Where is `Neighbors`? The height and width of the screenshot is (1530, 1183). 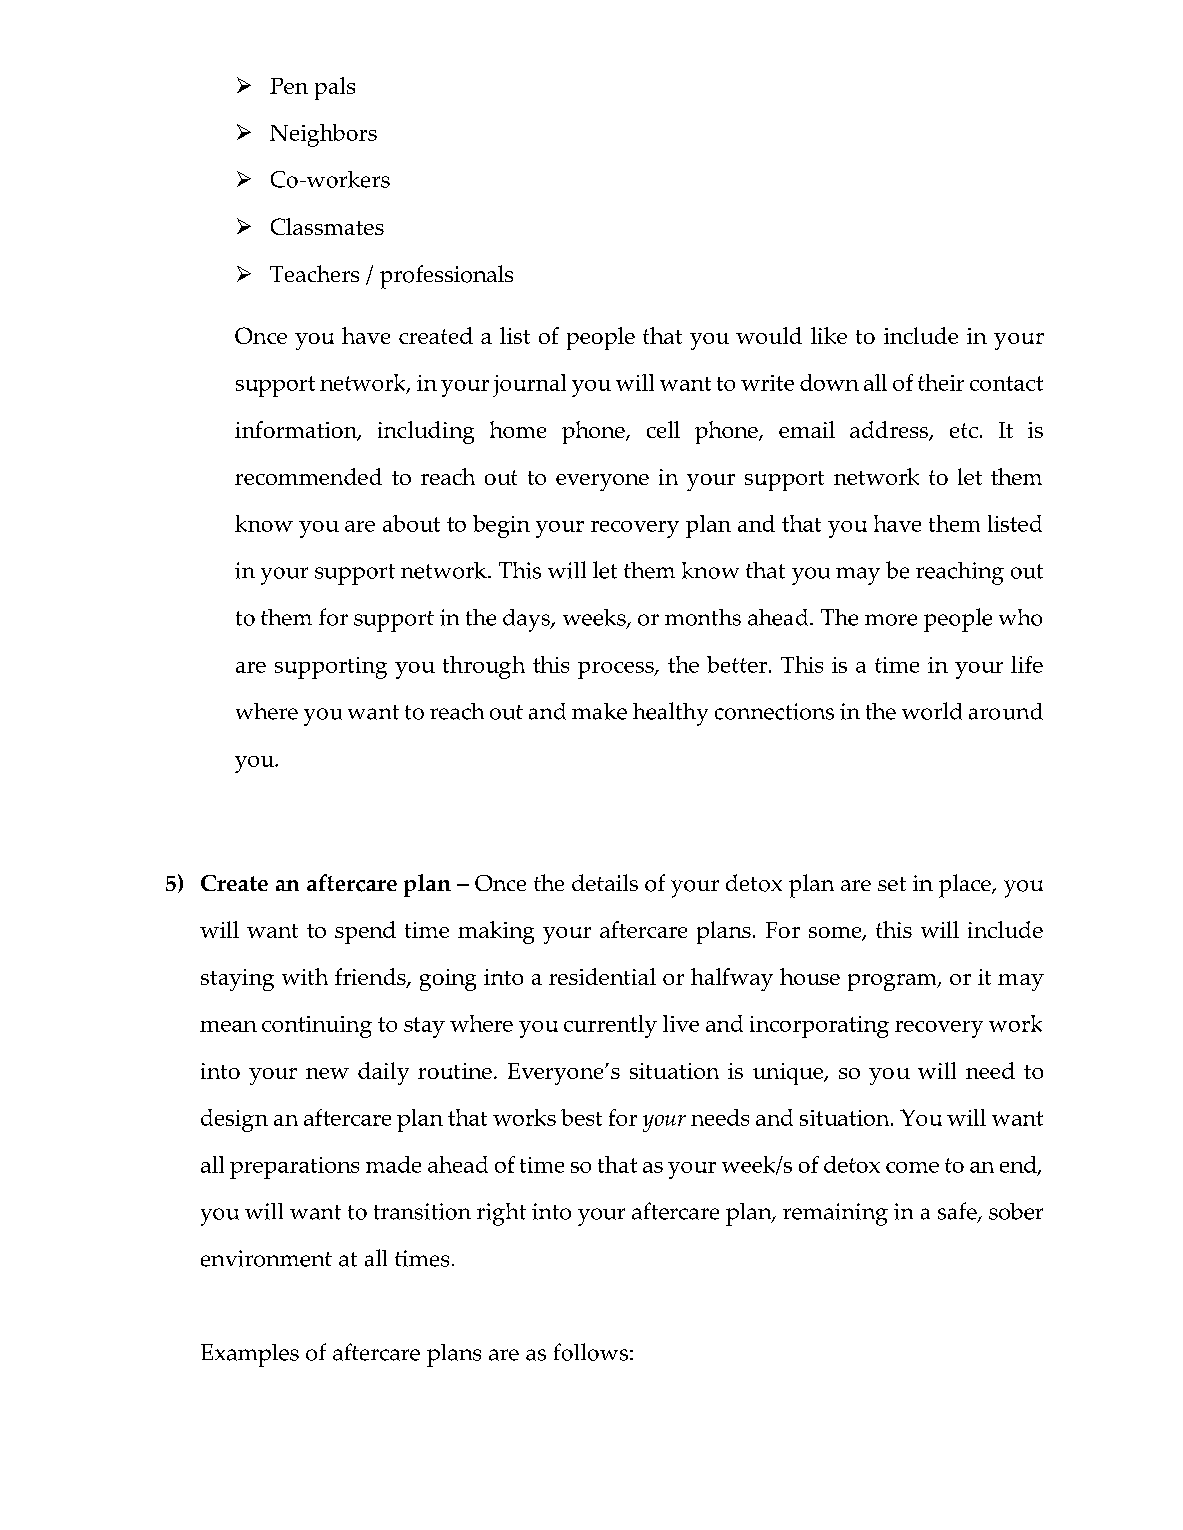
Neighbors is located at coordinates (323, 135).
